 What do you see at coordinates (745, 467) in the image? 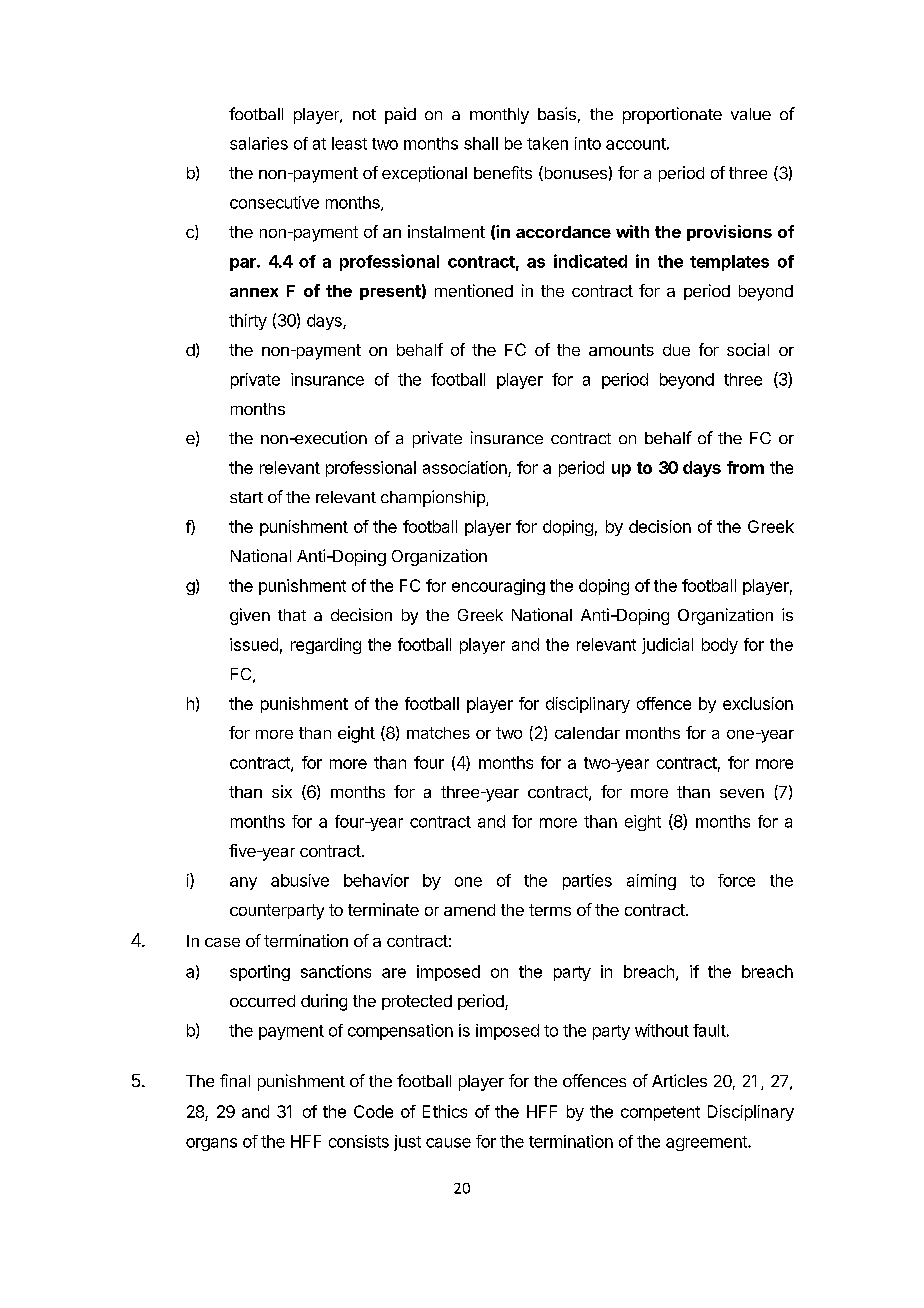
I see `from` at bounding box center [745, 467].
